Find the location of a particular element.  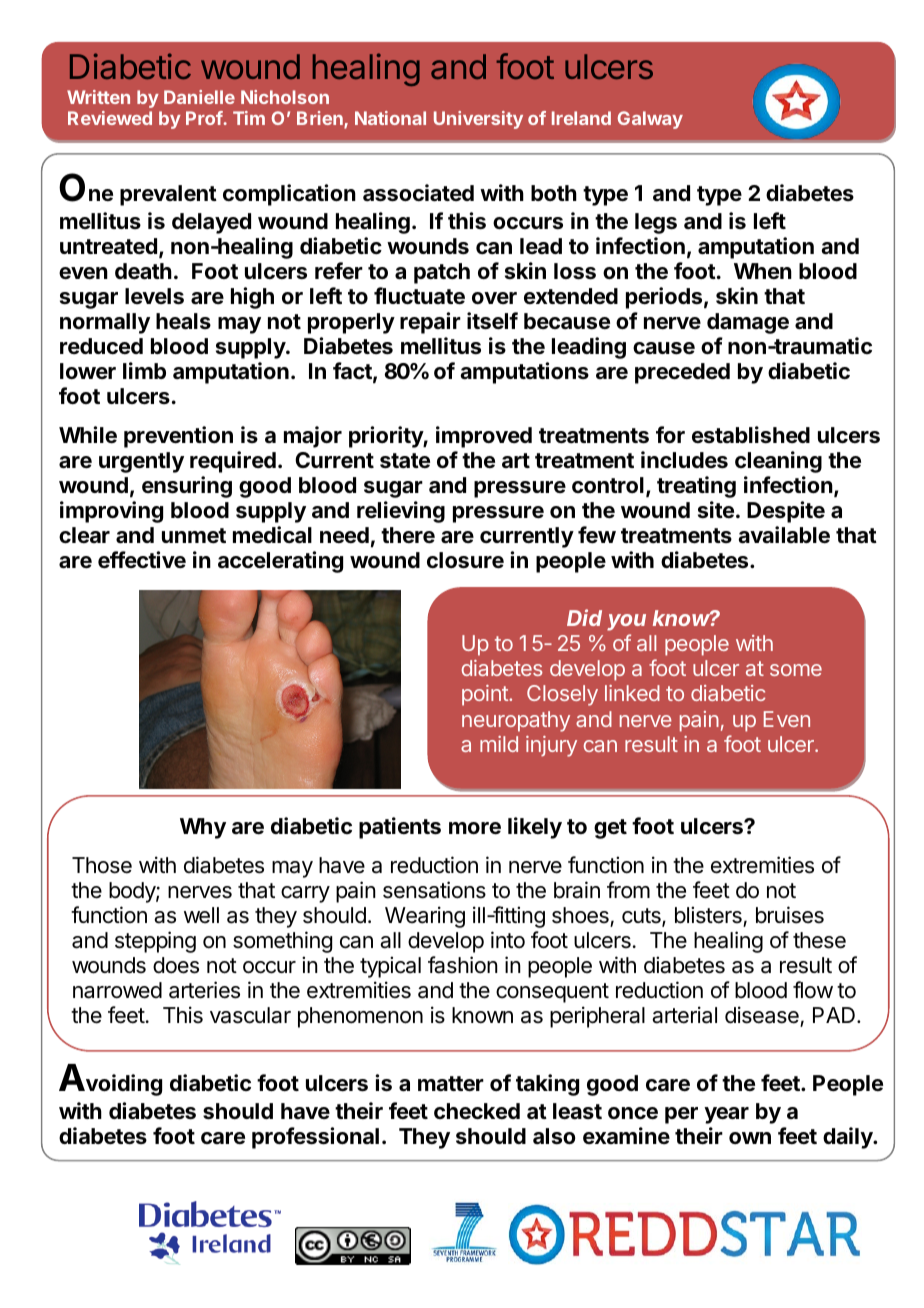

vascular is located at coordinates (250, 1015).
